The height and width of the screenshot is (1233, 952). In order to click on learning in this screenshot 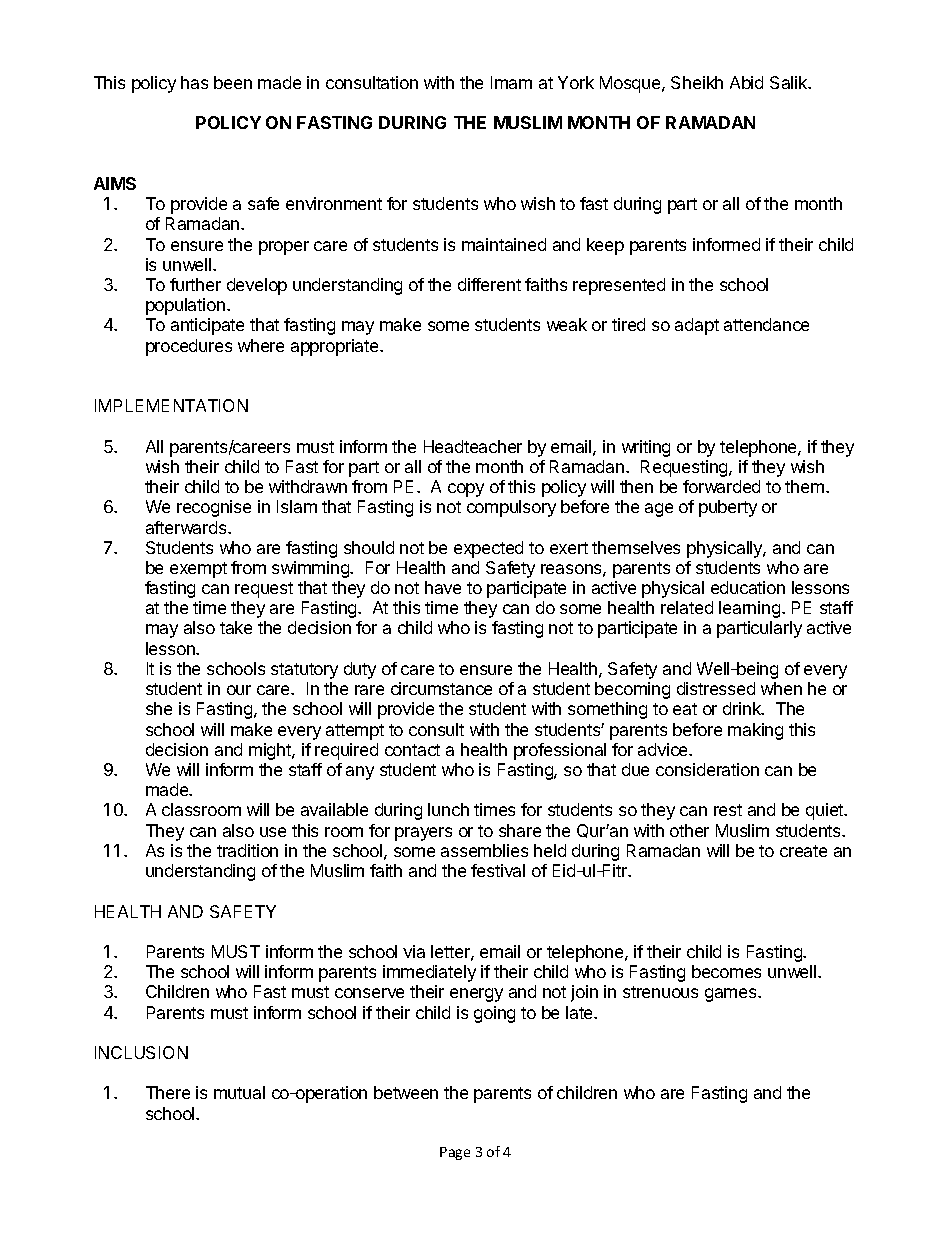, I will do `click(751, 609)`.
